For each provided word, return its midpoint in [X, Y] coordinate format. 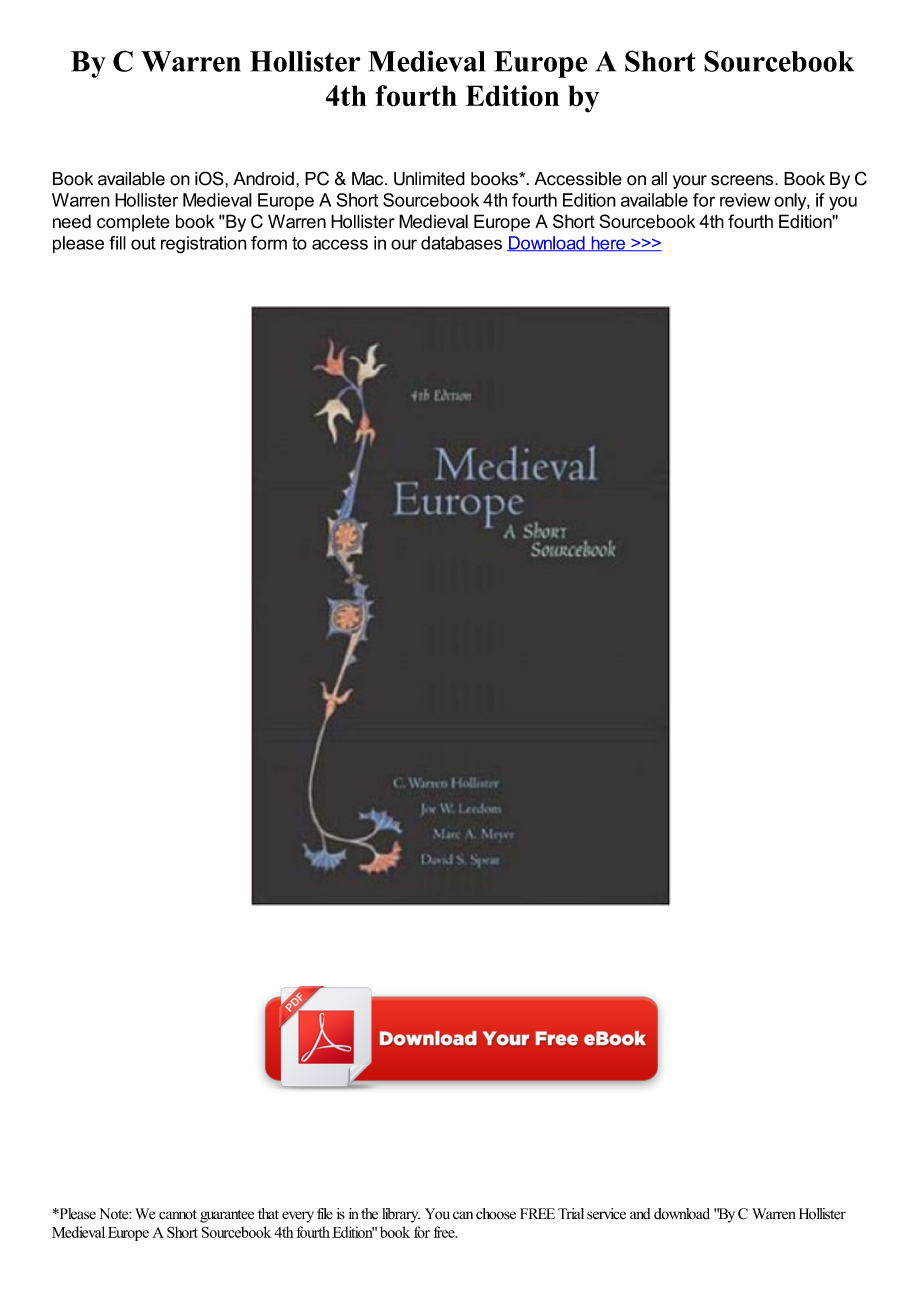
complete [133, 223]
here [608, 243]
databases [461, 243]
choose [496, 1214]
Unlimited [429, 179]
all [659, 179]
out [143, 243]
